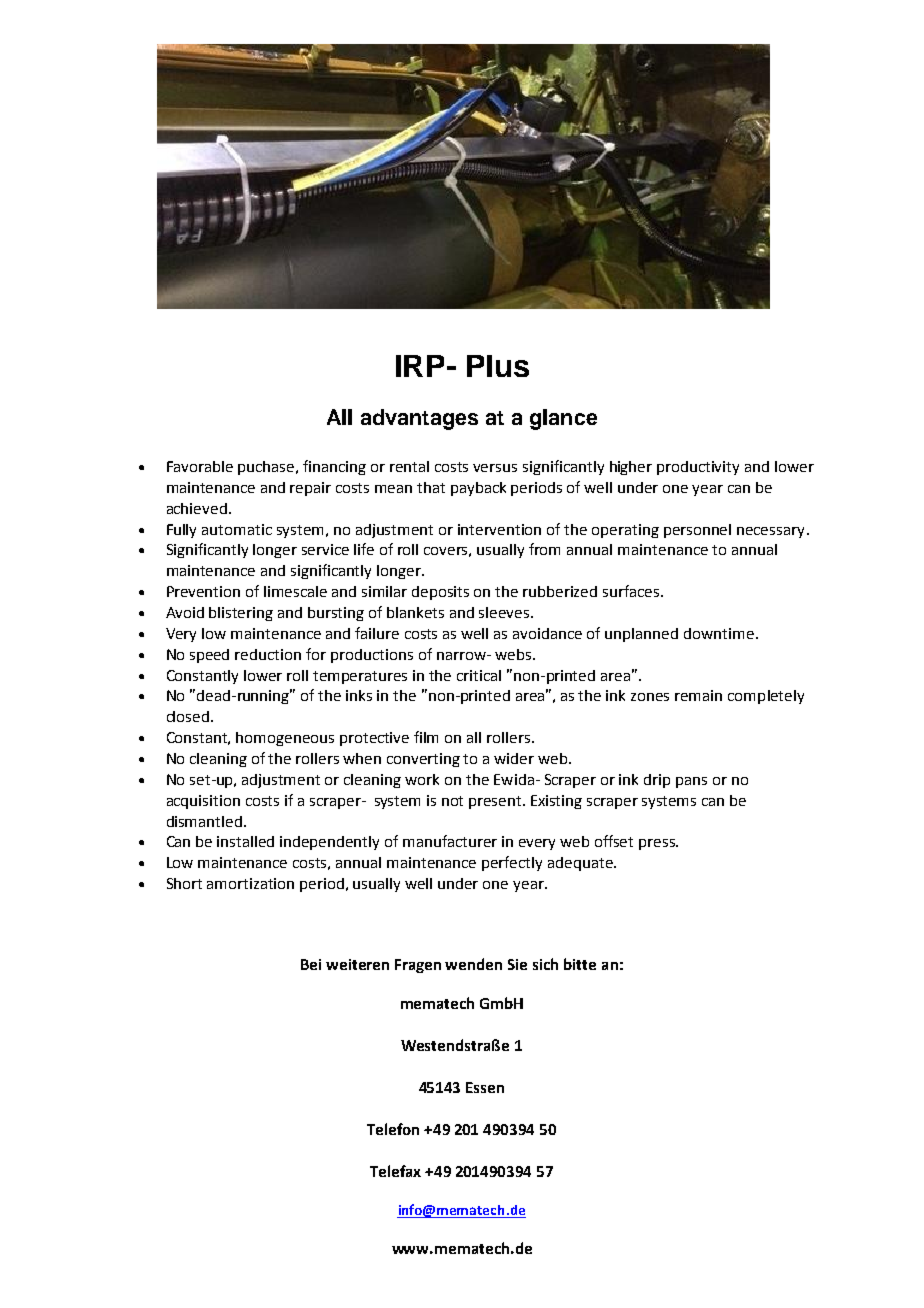  Describe the element at coordinates (200, 466) in the document. I see `Favorable` at that location.
